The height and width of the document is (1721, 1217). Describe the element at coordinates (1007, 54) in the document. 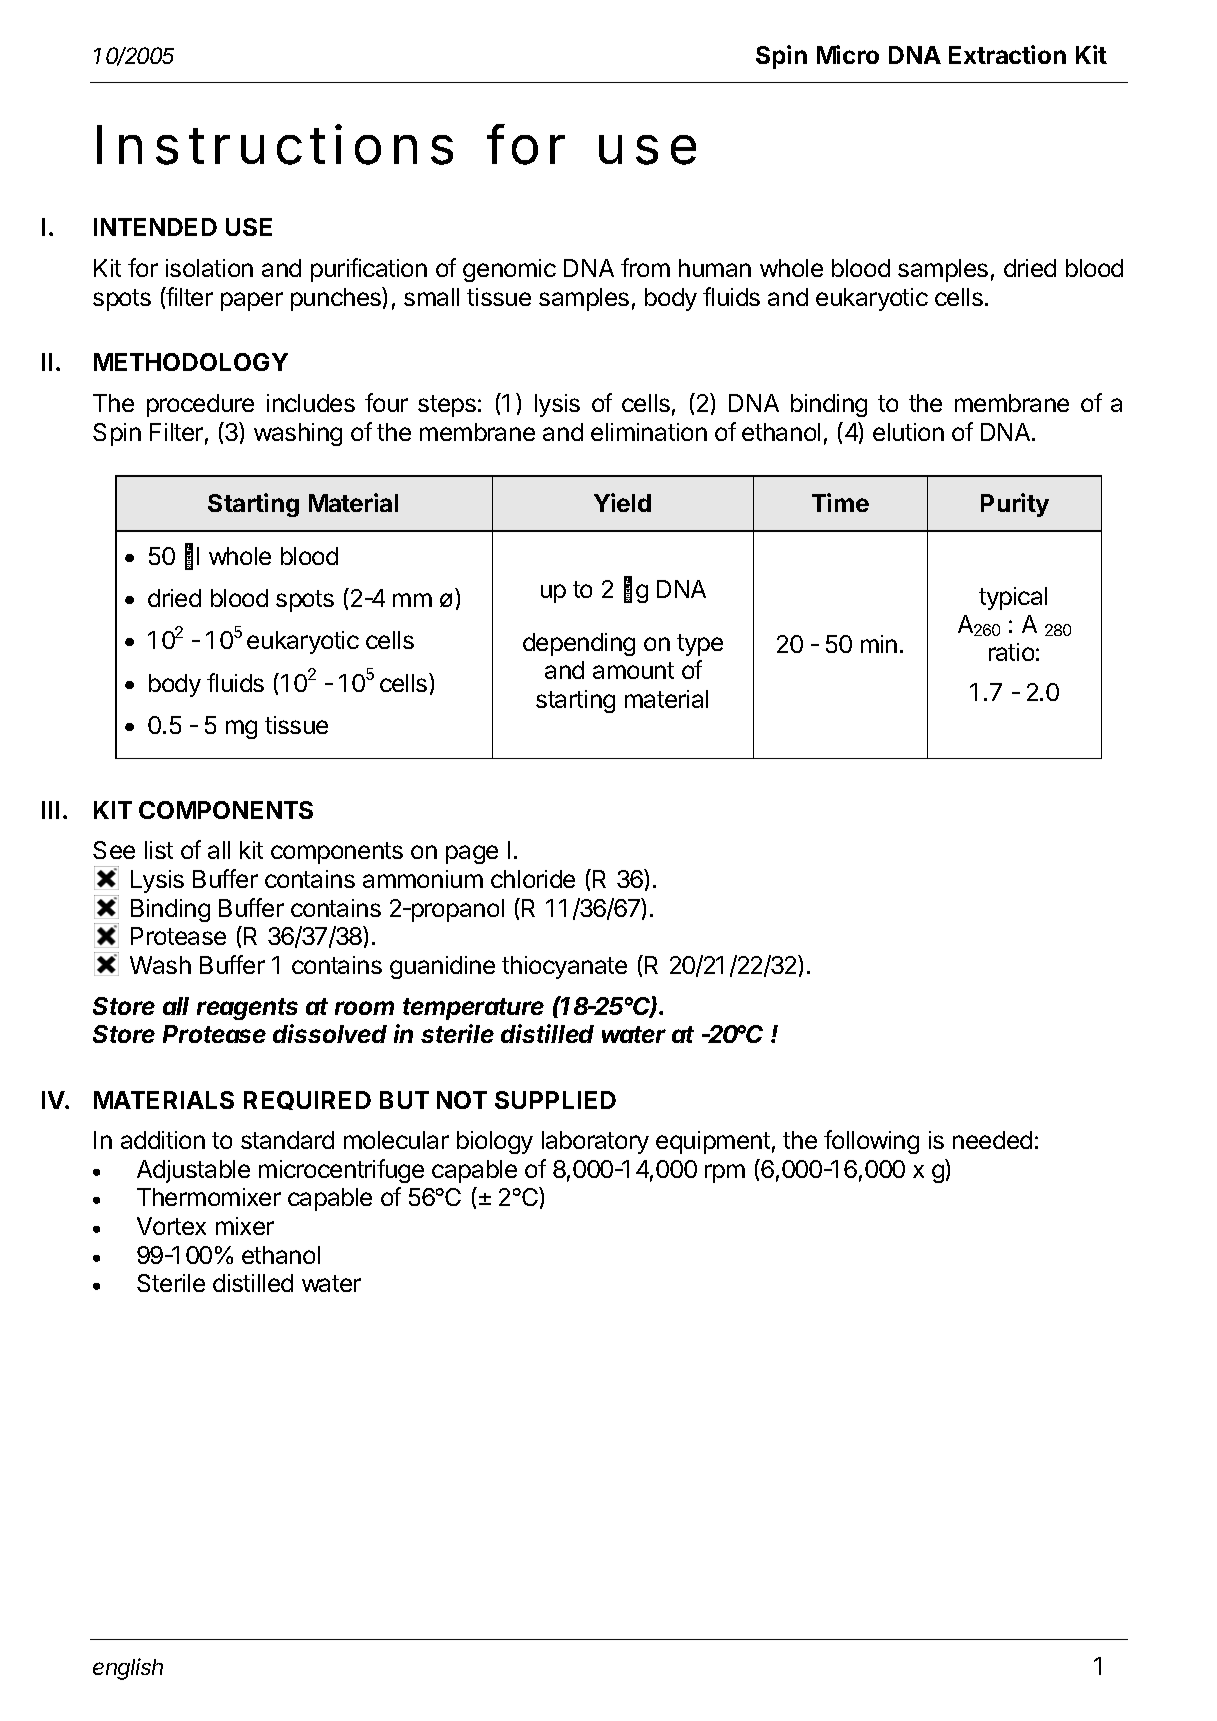

I see `Extraction` at that location.
